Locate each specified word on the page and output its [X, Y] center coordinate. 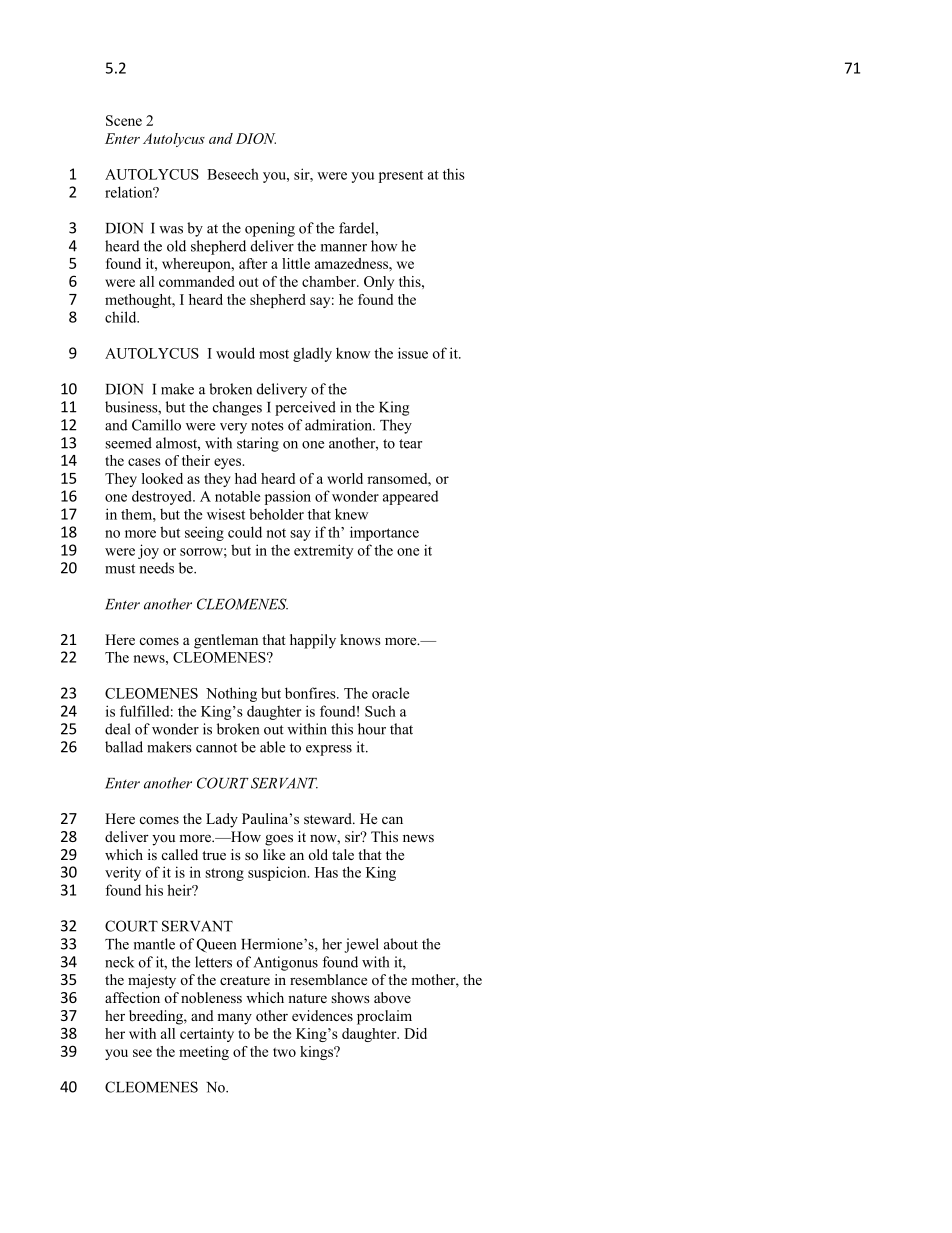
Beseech [233, 174]
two [284, 1052]
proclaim [384, 1017]
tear [410, 444]
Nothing [231, 694]
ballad [124, 747]
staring [258, 444]
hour [372, 729]
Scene [124, 120]
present [401, 176]
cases [144, 462]
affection [132, 997]
